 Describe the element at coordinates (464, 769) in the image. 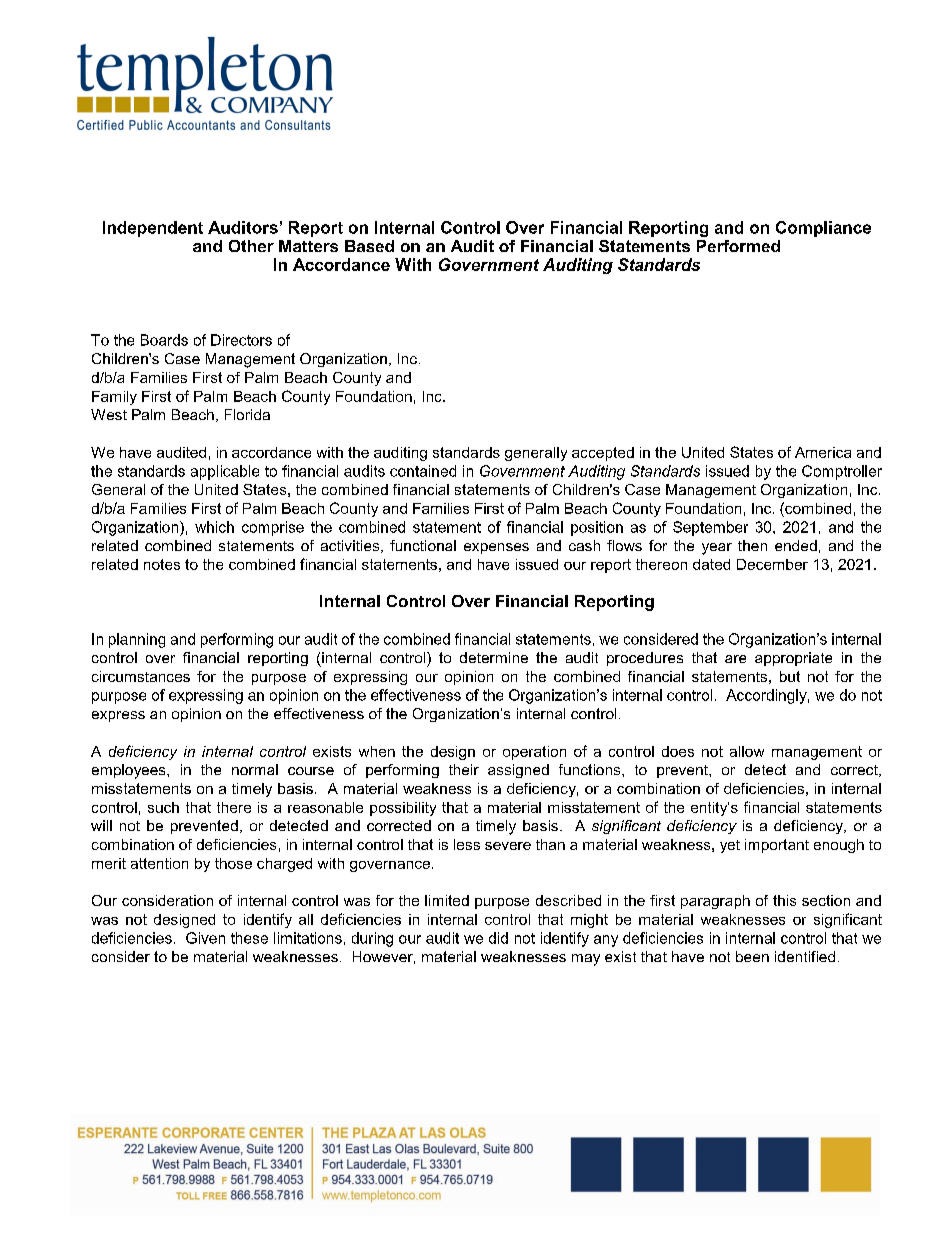

I see `their` at that location.
